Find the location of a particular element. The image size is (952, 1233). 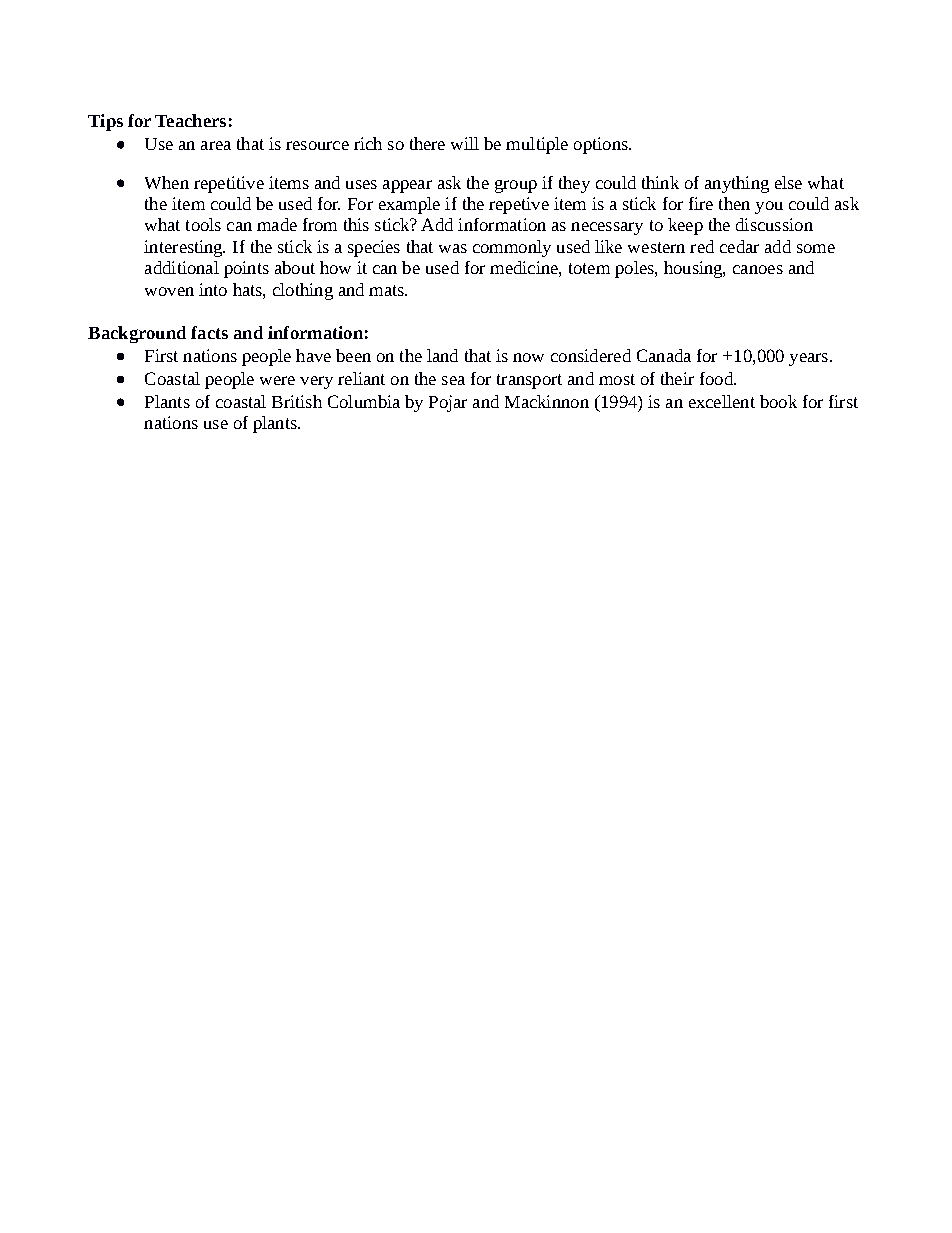

Teachers is located at coordinates (190, 120).
